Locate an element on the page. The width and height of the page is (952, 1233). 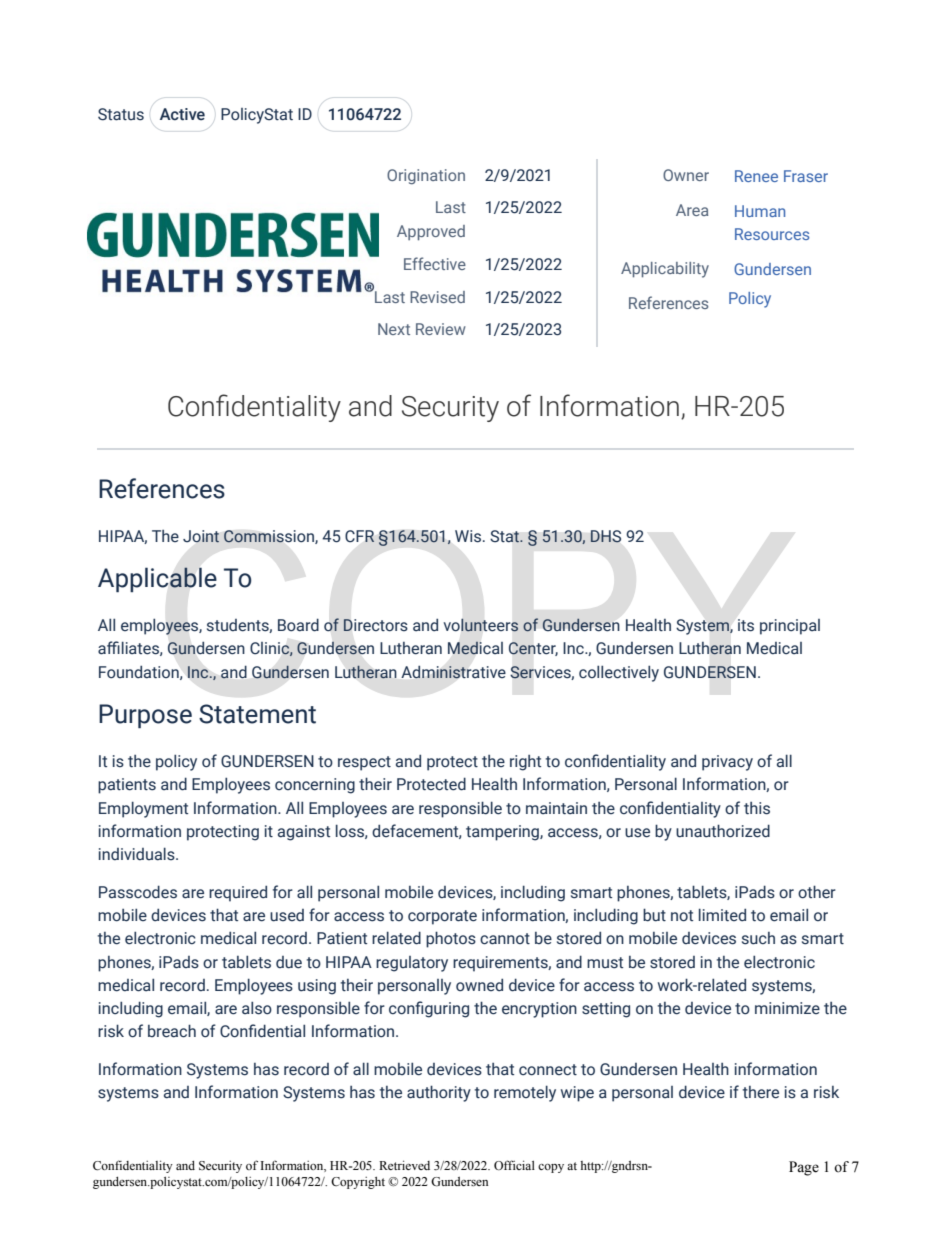
breach is located at coordinates (172, 1031).
